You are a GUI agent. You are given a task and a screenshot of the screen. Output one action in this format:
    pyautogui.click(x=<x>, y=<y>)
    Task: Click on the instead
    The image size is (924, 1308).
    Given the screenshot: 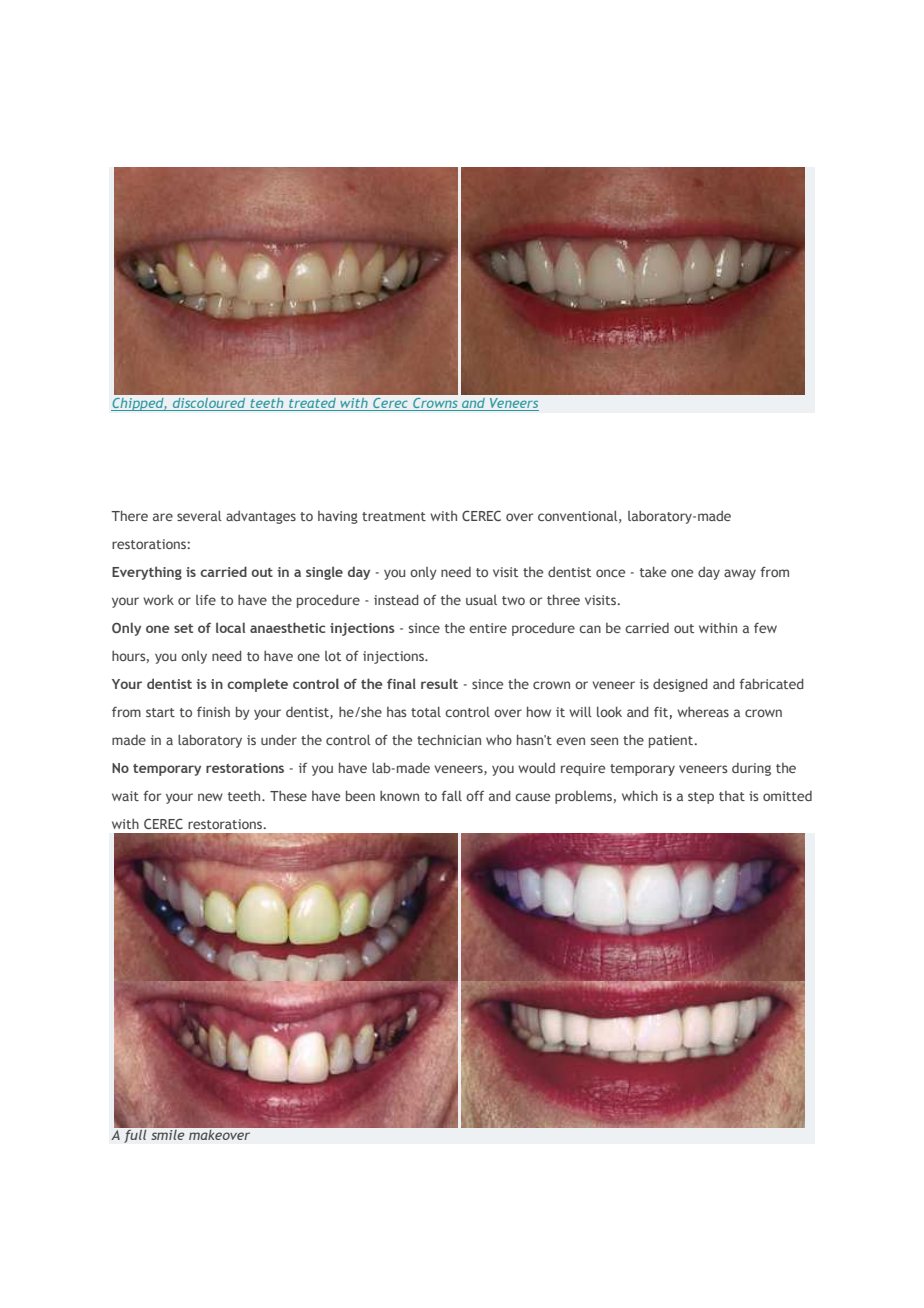 What is the action you would take?
    pyautogui.click(x=396, y=600)
